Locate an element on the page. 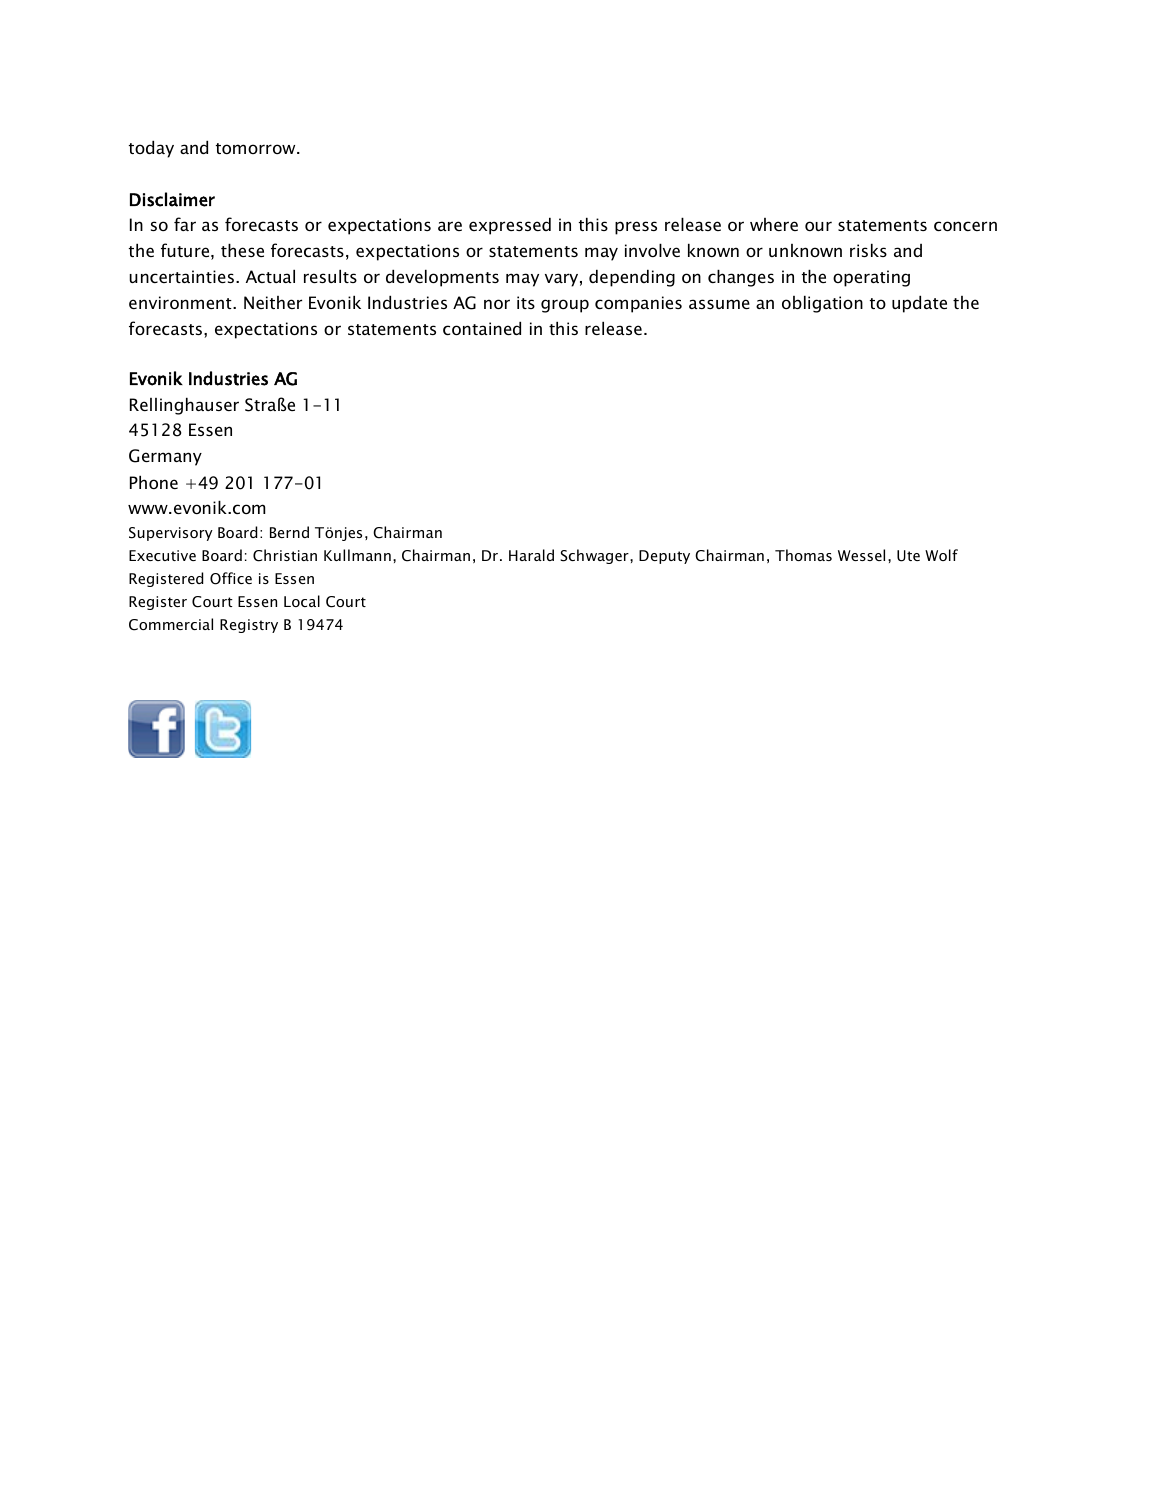 This page has width=1149, height=1487. Ute is located at coordinates (908, 556).
